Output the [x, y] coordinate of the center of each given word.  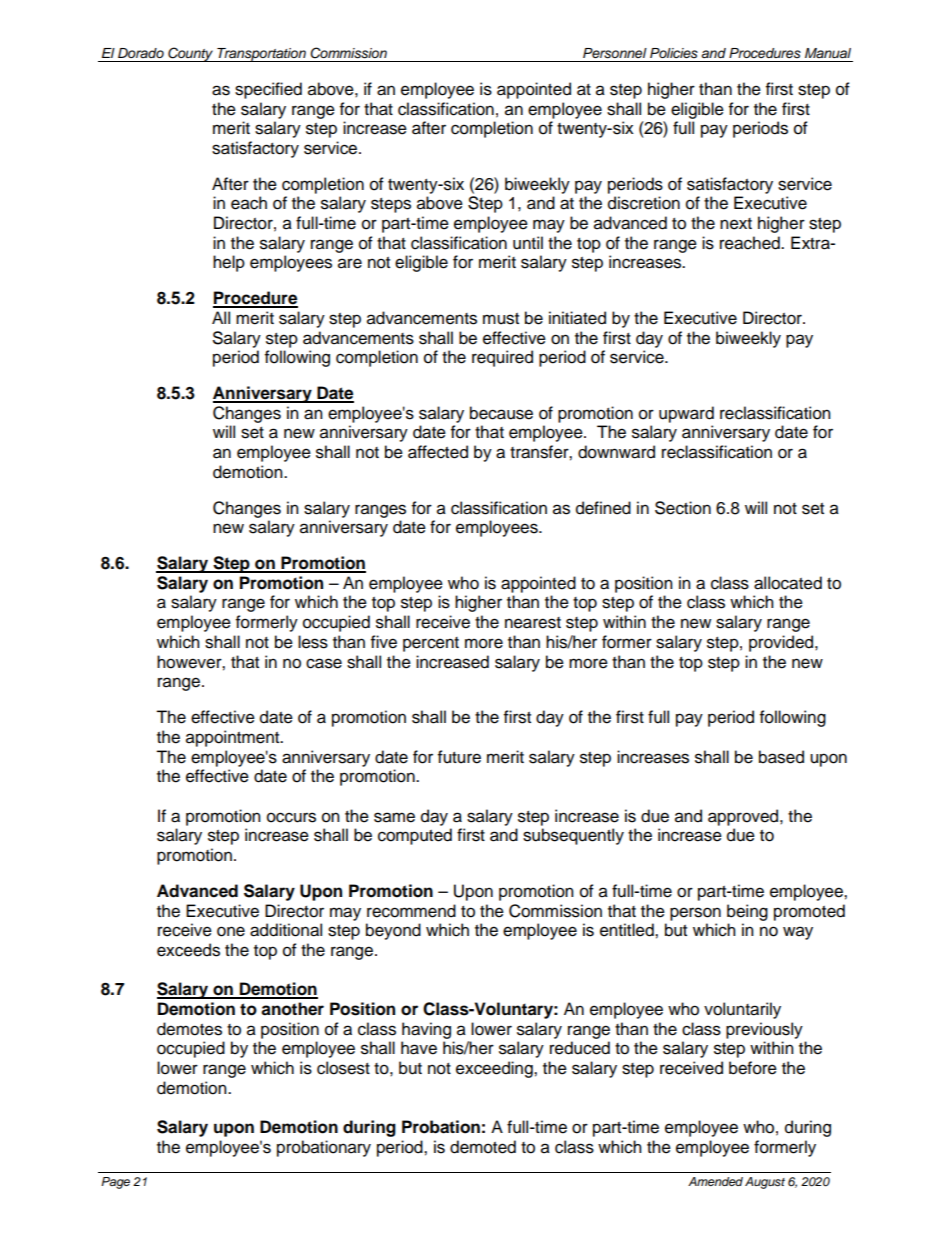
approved [744, 817]
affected [438, 452]
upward [686, 414]
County [190, 54]
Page [115, 1183]
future [459, 757]
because [501, 413]
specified [268, 90]
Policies [674, 53]
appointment [234, 738]
